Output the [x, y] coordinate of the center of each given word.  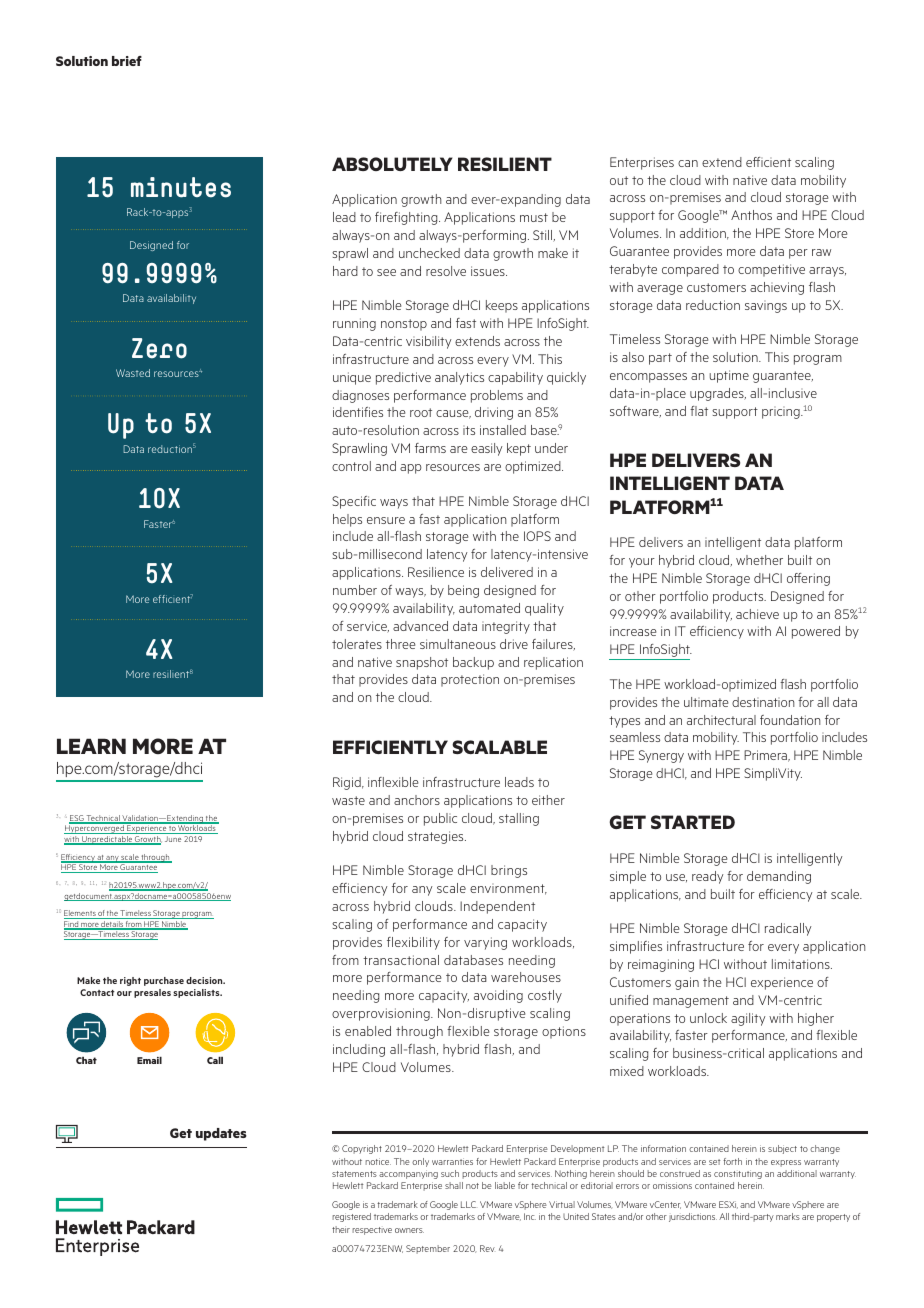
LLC [468, 1204]
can [688, 163]
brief [127, 61]
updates [221, 1134]
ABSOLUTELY [392, 164]
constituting [738, 1174]
